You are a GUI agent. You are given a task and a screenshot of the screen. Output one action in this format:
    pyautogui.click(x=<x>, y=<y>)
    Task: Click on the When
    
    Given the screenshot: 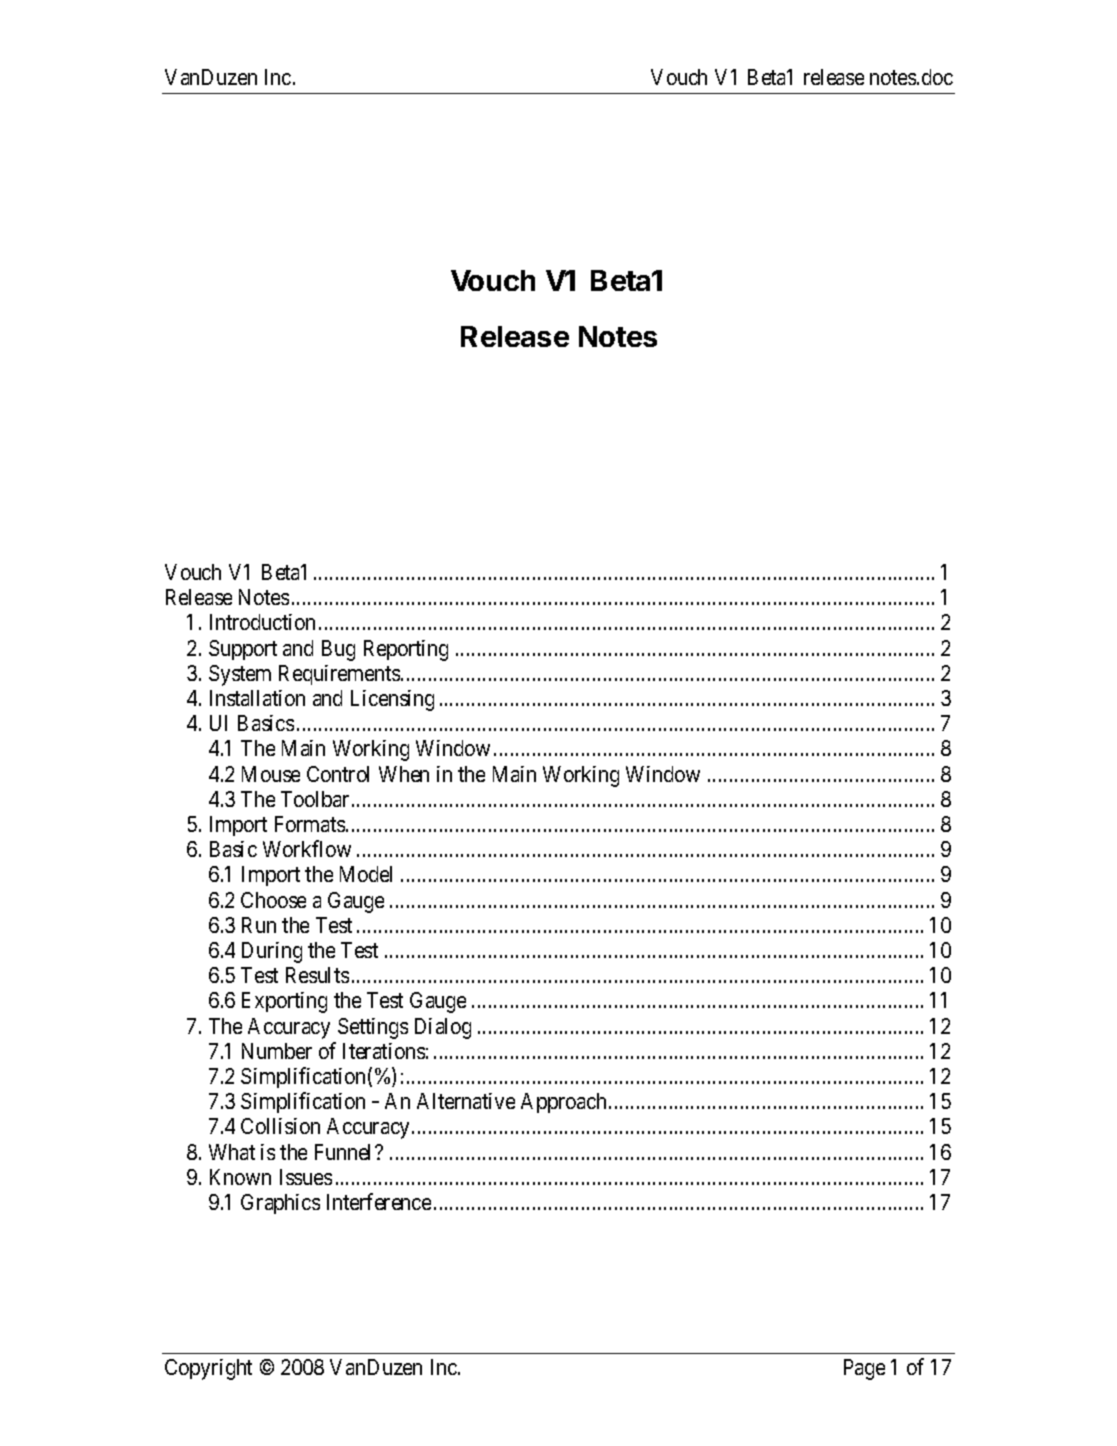 What is the action you would take?
    pyautogui.click(x=404, y=774)
